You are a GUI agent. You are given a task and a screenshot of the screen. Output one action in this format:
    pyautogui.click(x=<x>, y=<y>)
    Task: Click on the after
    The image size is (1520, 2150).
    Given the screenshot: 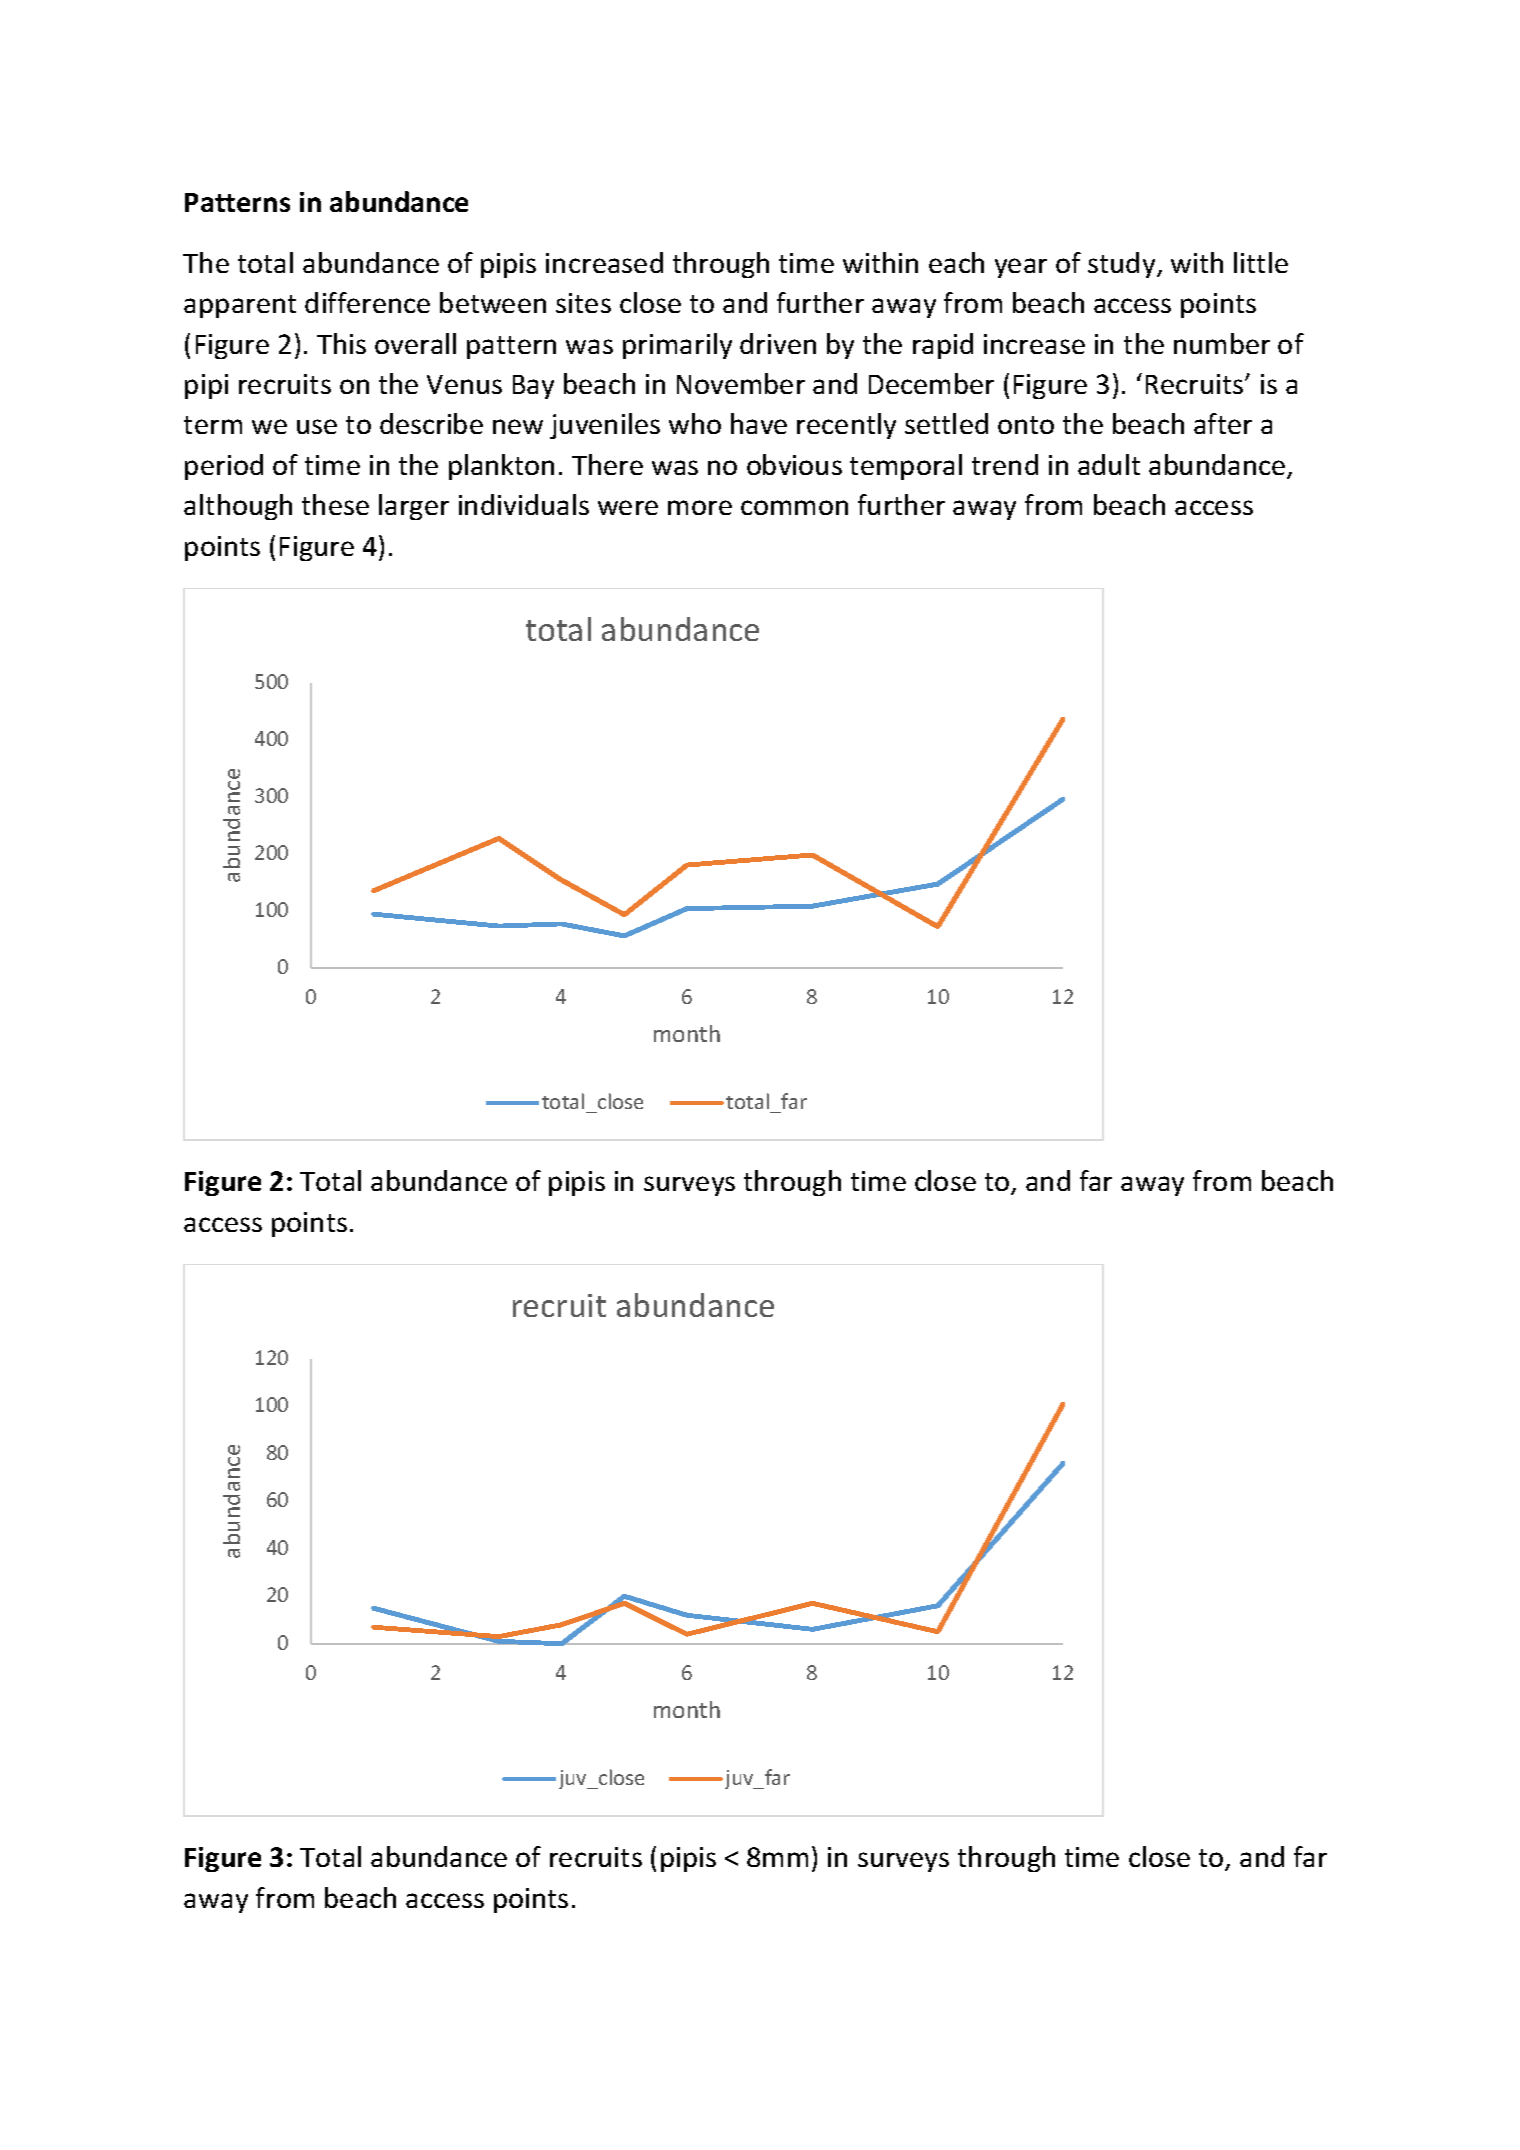 What is the action you would take?
    pyautogui.click(x=1223, y=423)
